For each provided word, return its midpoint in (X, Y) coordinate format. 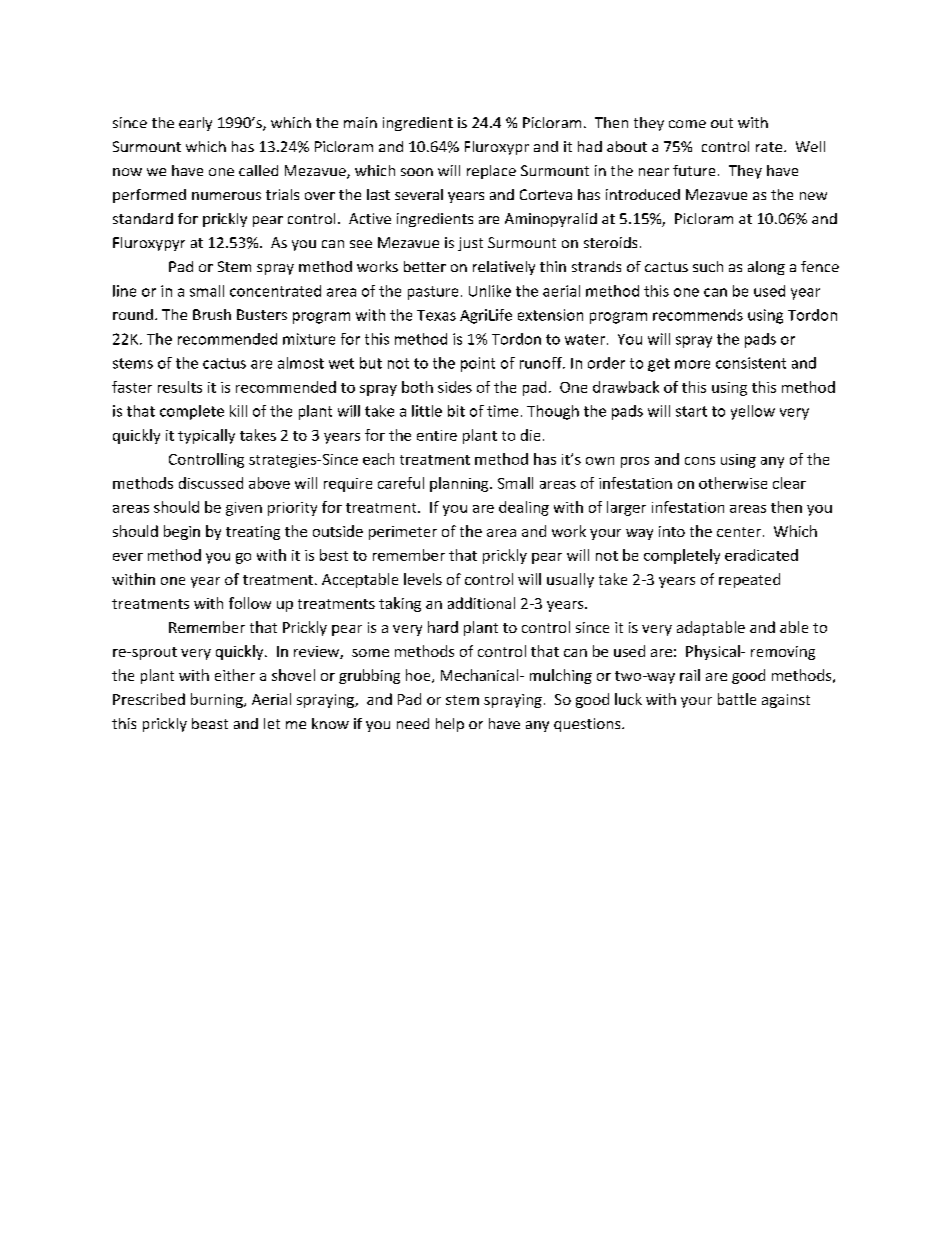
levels (423, 579)
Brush (212, 314)
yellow (753, 412)
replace (491, 172)
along (766, 268)
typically (206, 436)
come (687, 124)
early (195, 124)
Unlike (490, 291)
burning (218, 700)
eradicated (761, 555)
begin (182, 532)
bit (456, 411)
